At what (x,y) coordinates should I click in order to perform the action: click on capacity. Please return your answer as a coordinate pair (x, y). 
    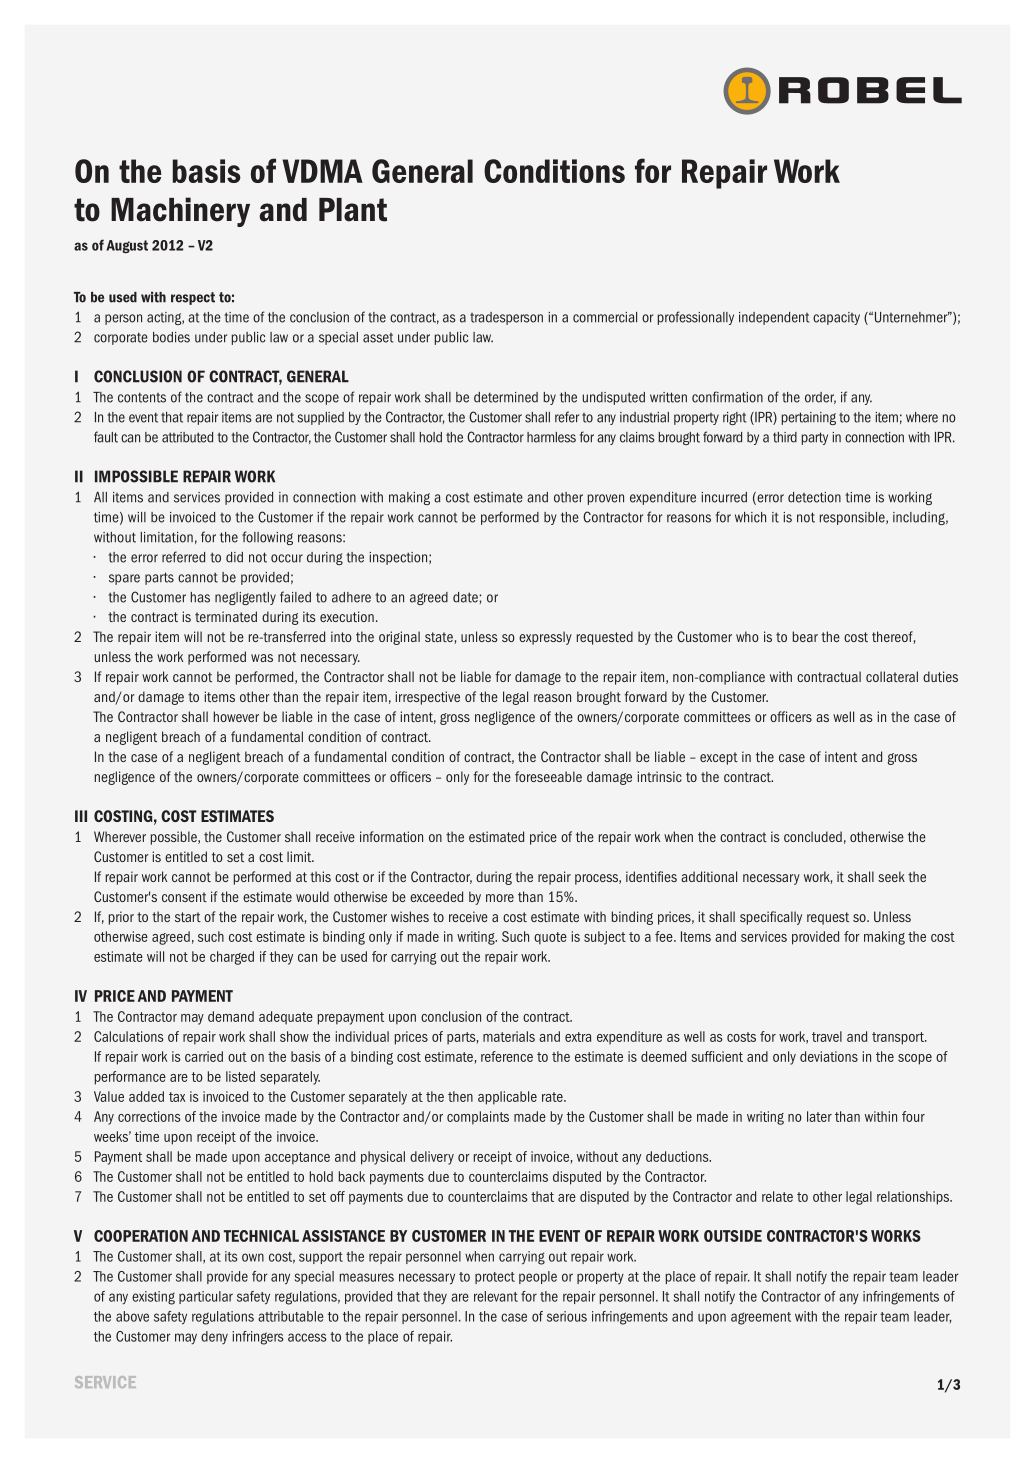
    Looking at the image, I should click on (836, 318).
